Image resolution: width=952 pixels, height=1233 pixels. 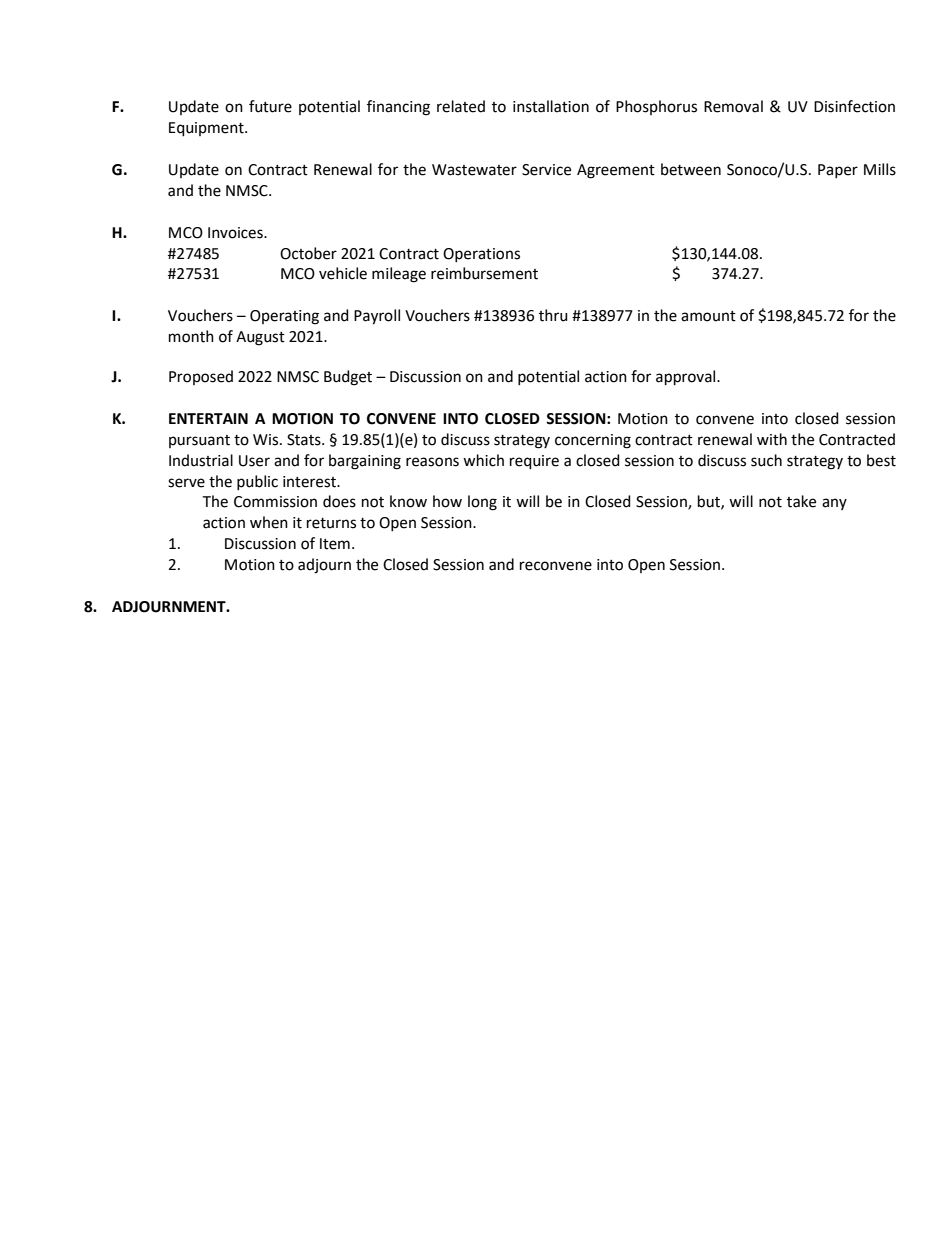 What do you see at coordinates (270, 106) in the image?
I see `future` at bounding box center [270, 106].
